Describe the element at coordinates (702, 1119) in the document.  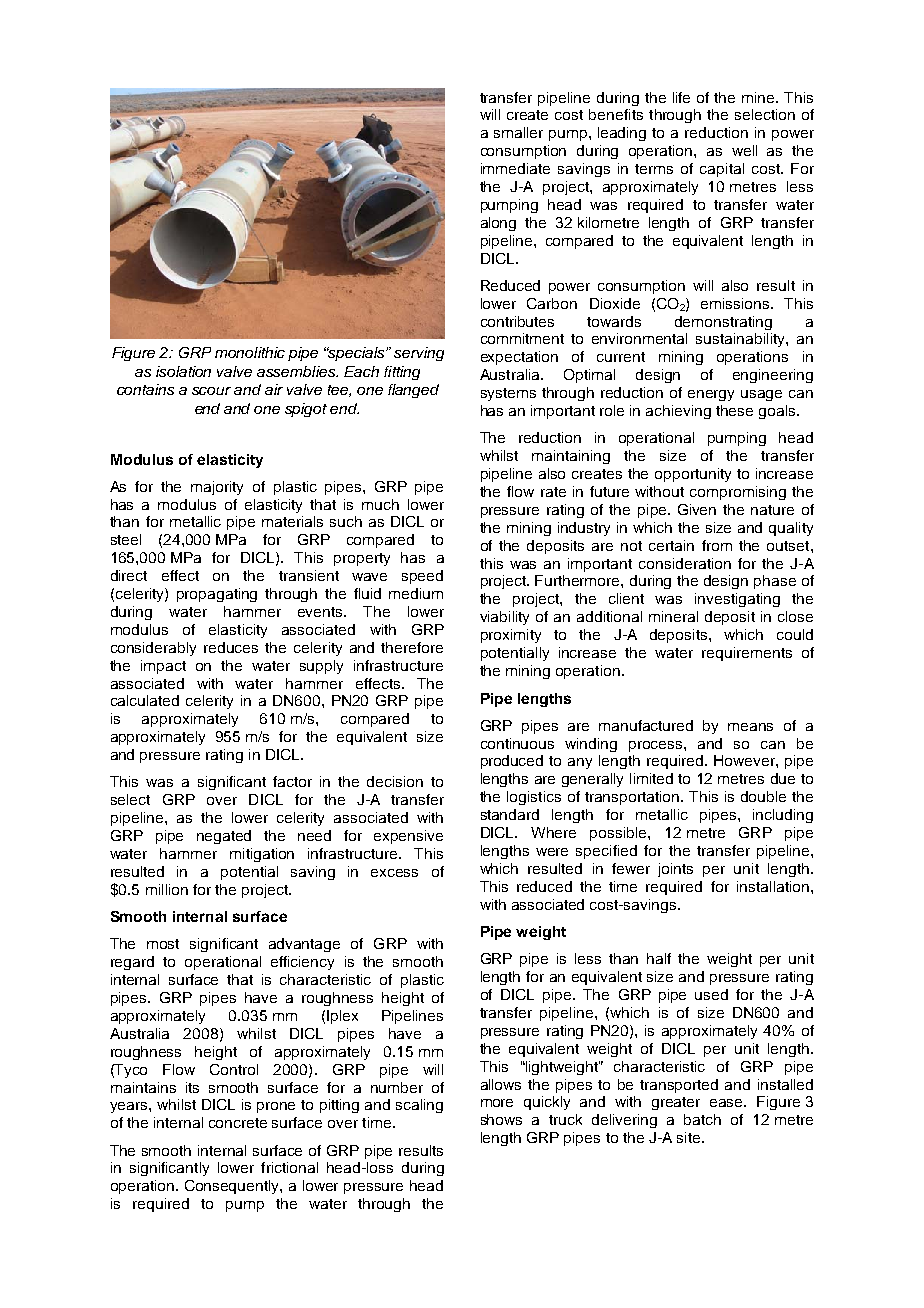
I see `batch` at that location.
